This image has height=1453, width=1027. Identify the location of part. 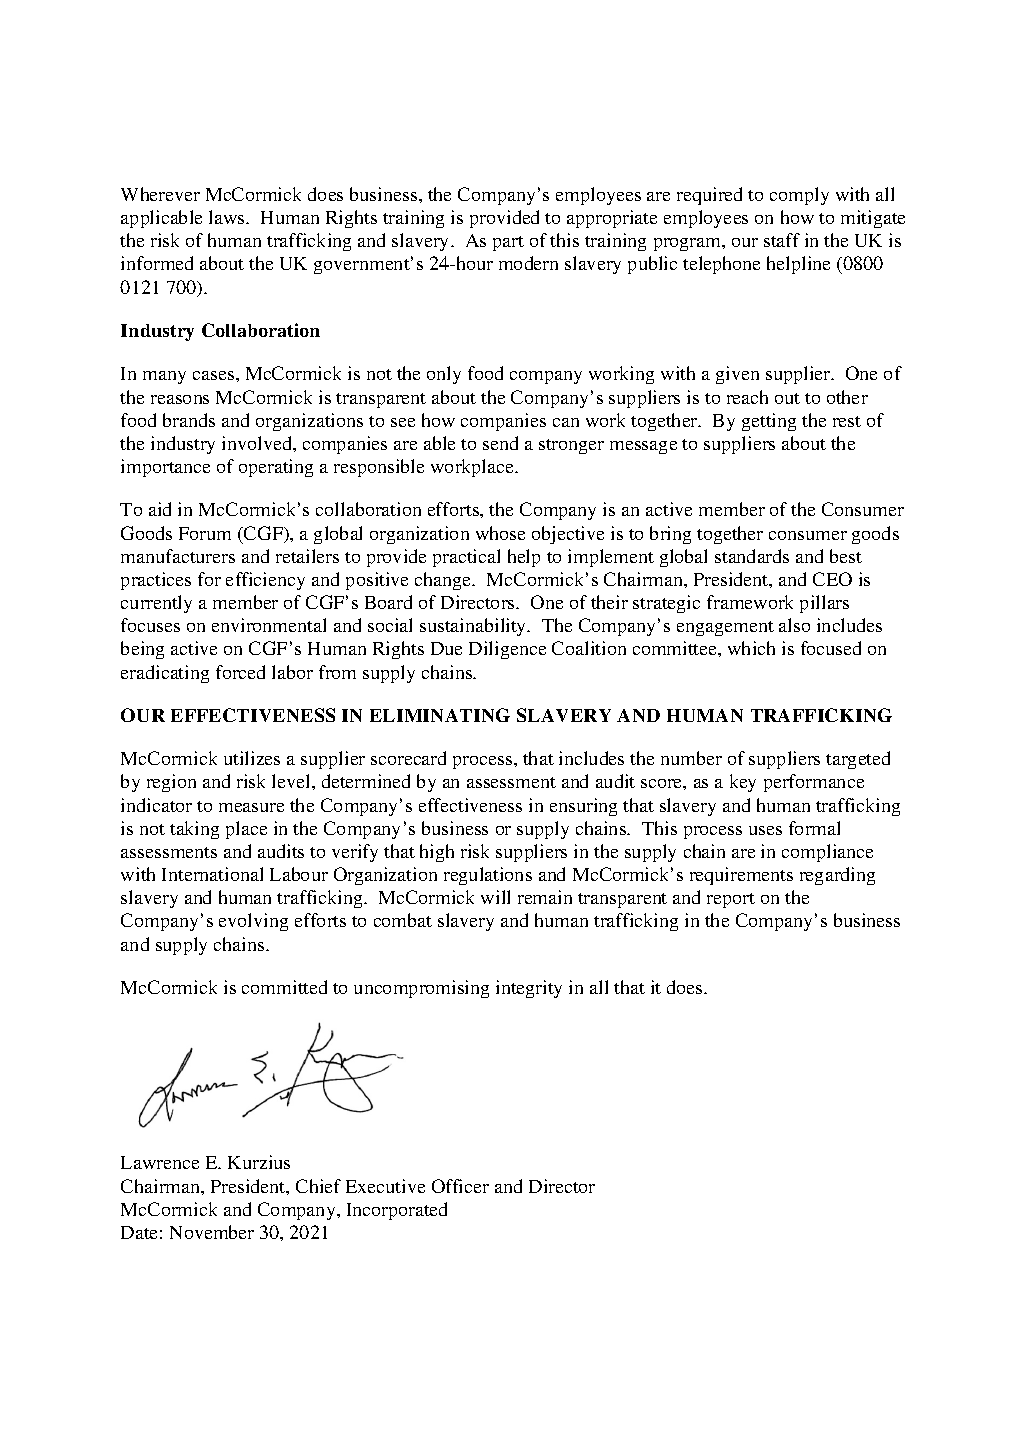
(508, 243).
